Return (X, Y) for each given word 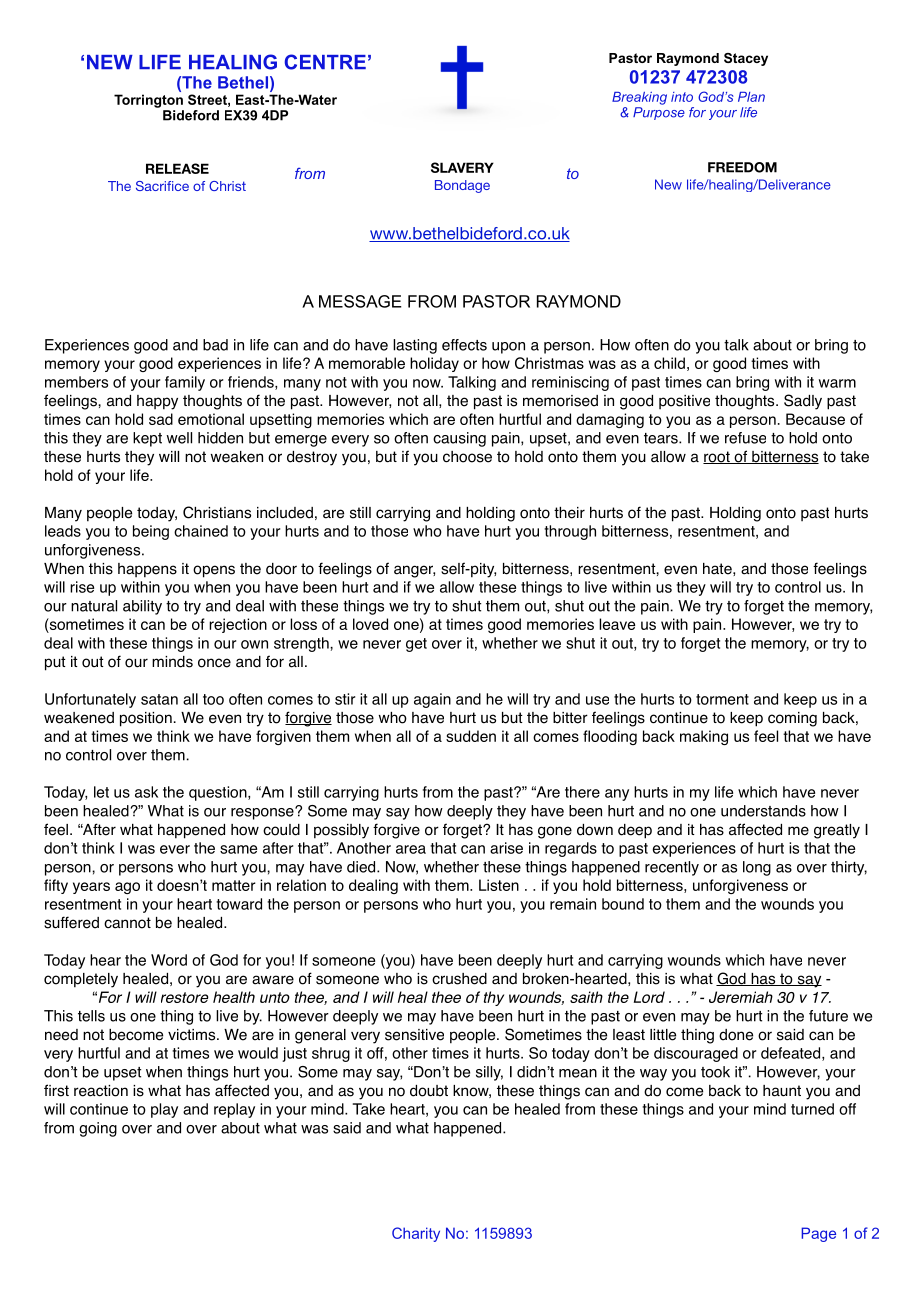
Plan (751, 97)
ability (142, 607)
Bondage (462, 186)
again (432, 700)
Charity (416, 1234)
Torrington (148, 101)
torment (722, 699)
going (98, 1129)
